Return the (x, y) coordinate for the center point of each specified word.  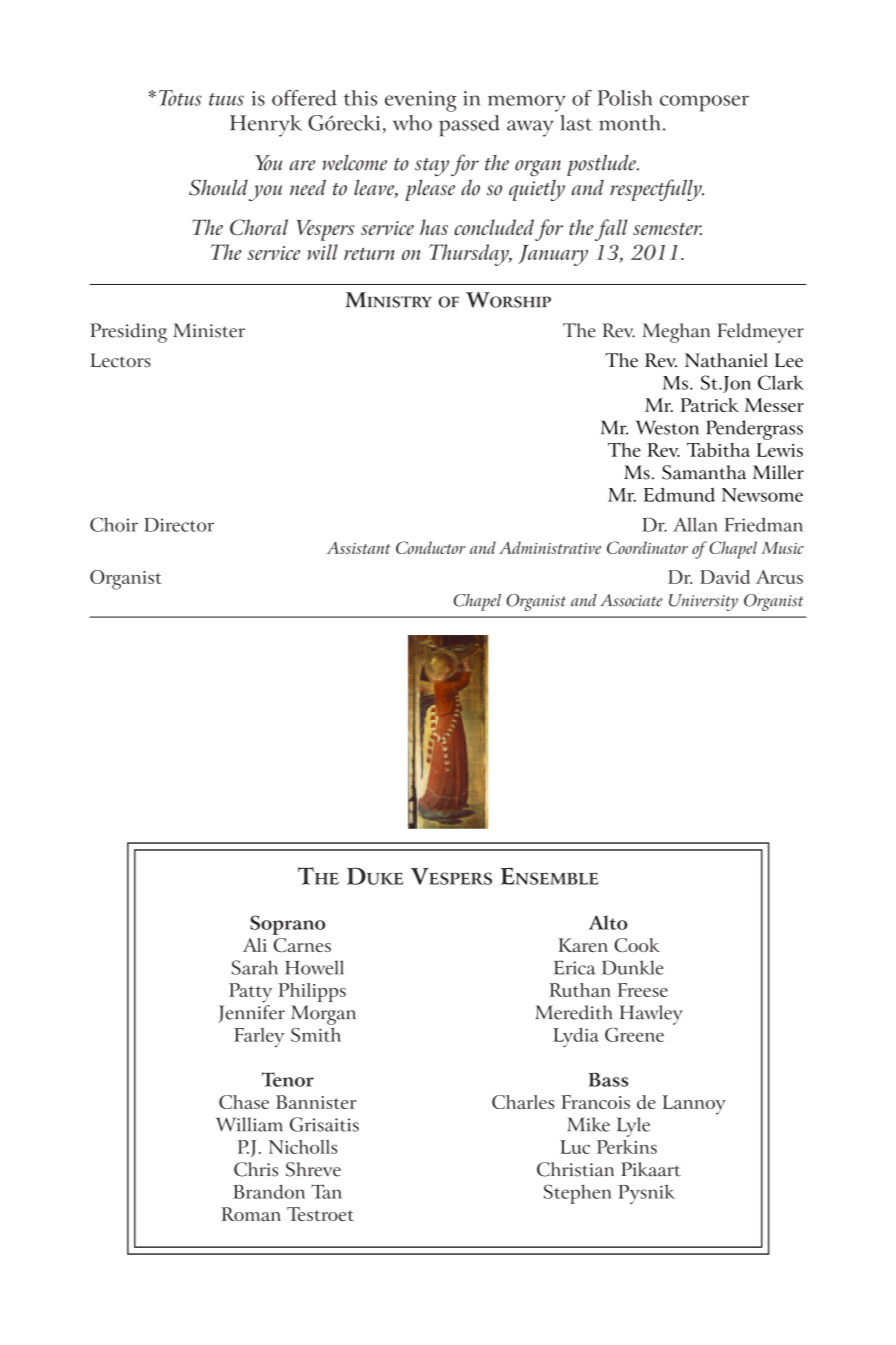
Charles (523, 1102)
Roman (251, 1214)
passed (469, 126)
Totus (180, 98)
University (703, 602)
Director (179, 525)
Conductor (431, 547)
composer (704, 103)
